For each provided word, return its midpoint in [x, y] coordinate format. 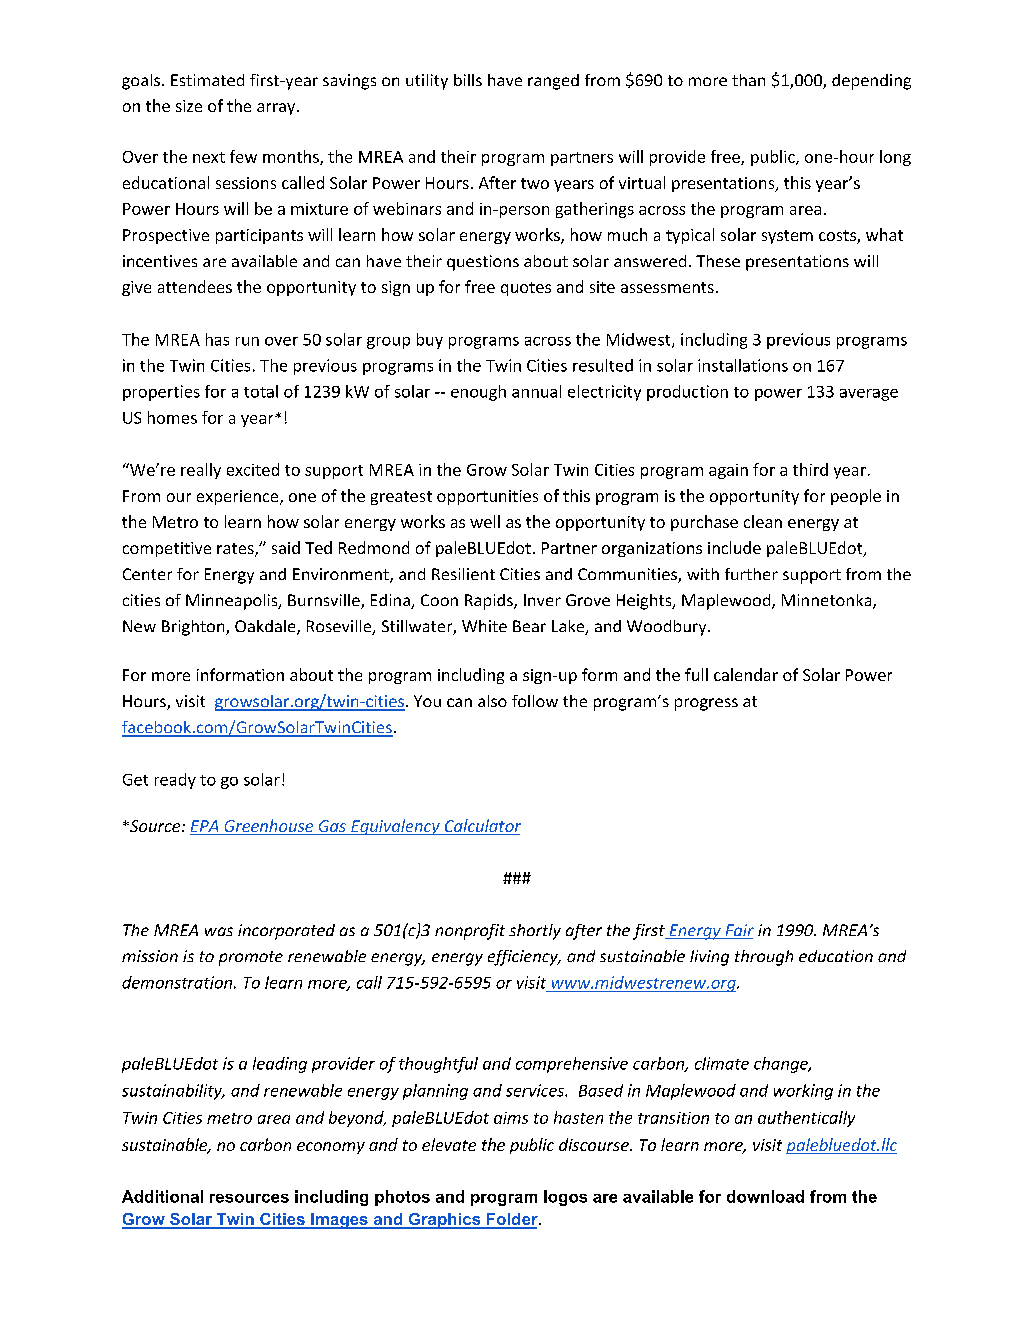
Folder [512, 1220]
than [748, 80]
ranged [553, 82]
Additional [162, 1196]
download [765, 1196]
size [189, 106]
